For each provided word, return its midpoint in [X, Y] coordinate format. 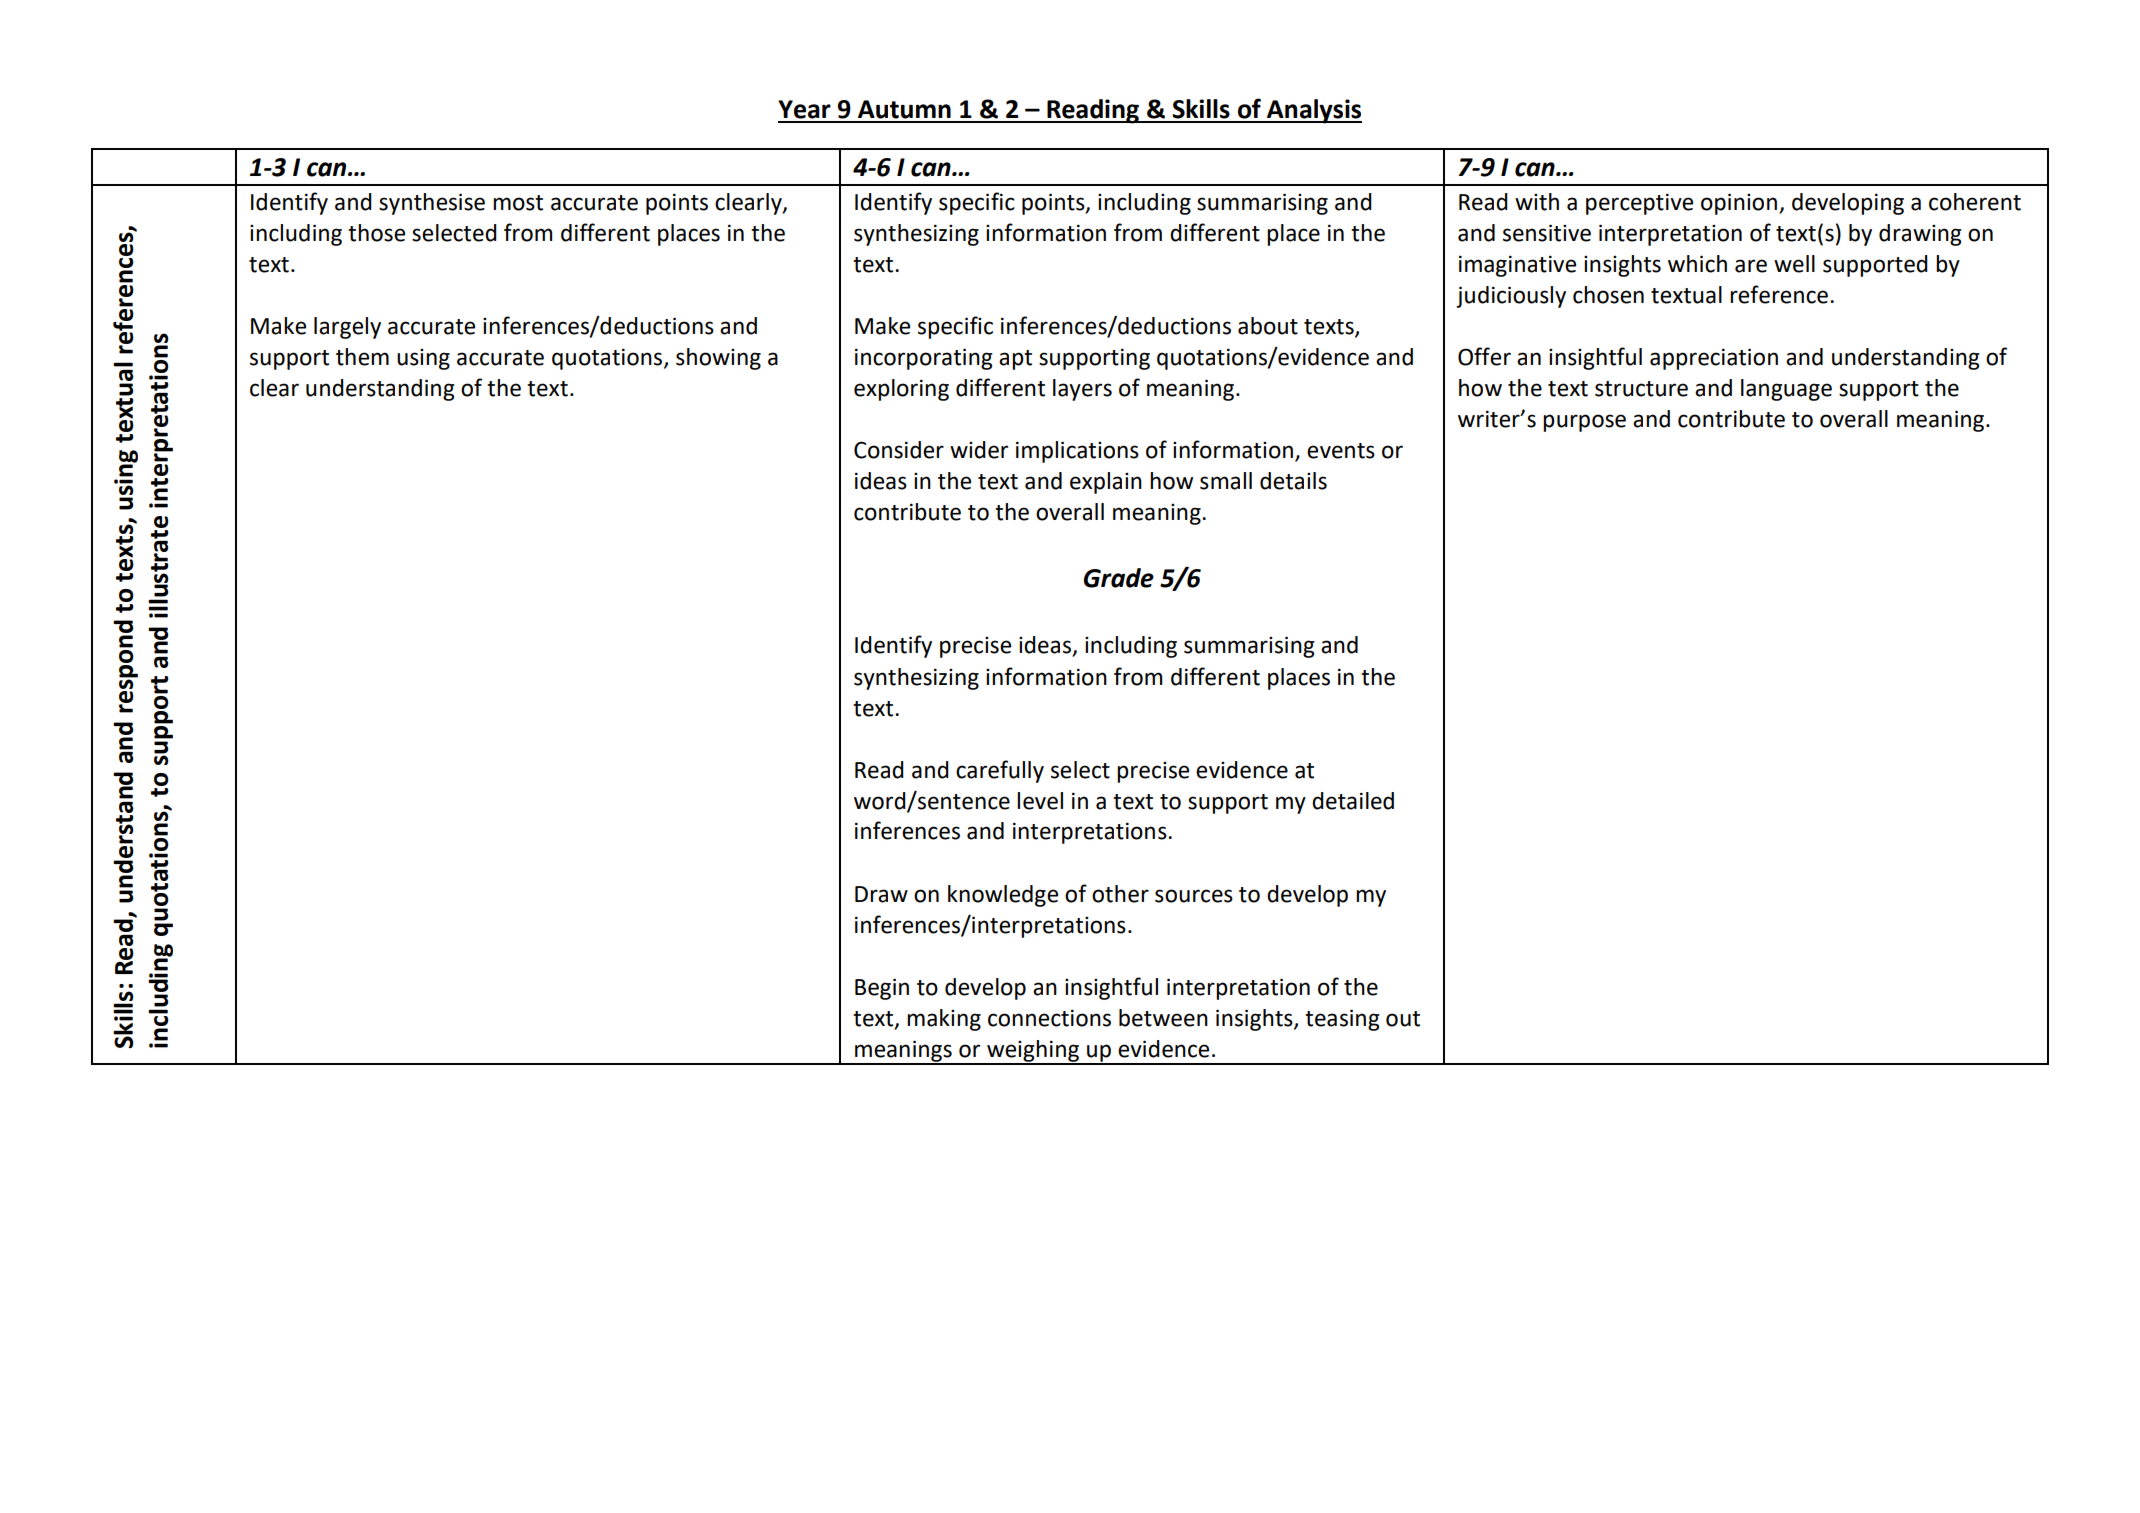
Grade [1119, 578]
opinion [1740, 204]
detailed [1353, 801]
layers [1082, 390]
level [1040, 801]
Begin [882, 989]
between [1163, 1018]
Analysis [1313, 111]
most [518, 203]
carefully [1000, 771]
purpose [1584, 423]
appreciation [1714, 359]
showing [718, 359]
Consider [899, 450]
